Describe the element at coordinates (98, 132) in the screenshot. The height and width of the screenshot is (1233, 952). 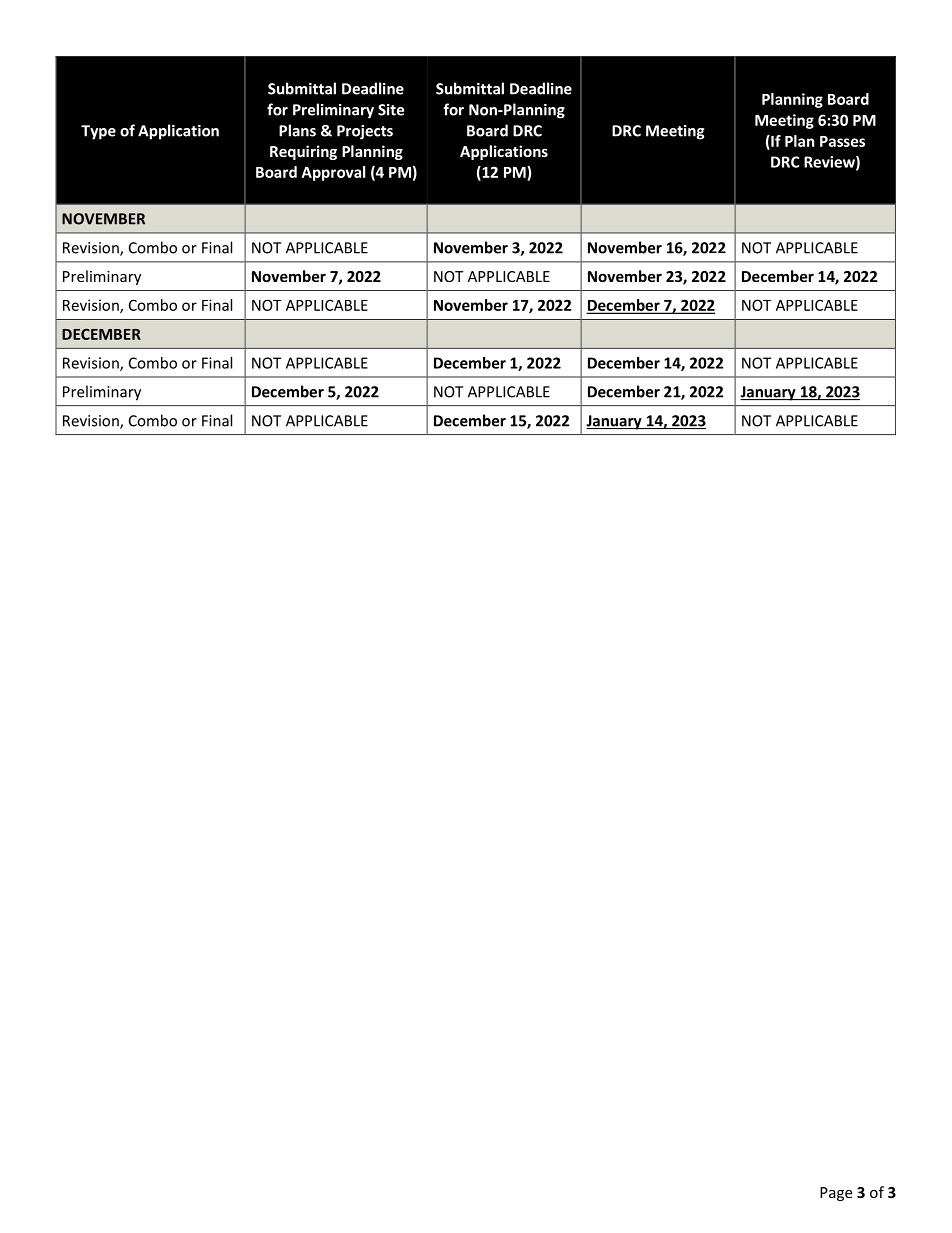
I see `Type` at that location.
